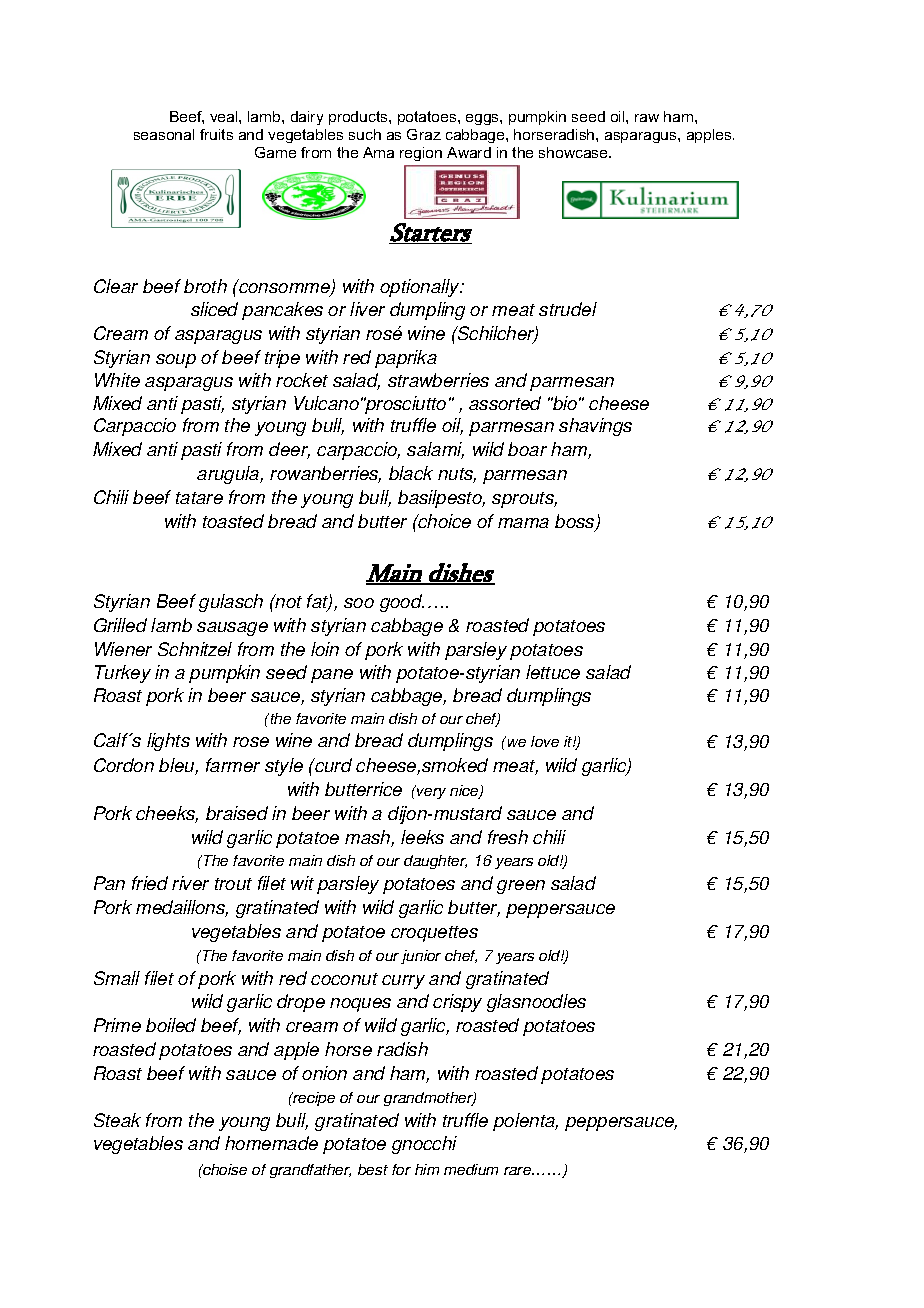 This screenshot has width=924, height=1308. I want to click on seasonal, so click(164, 134).
